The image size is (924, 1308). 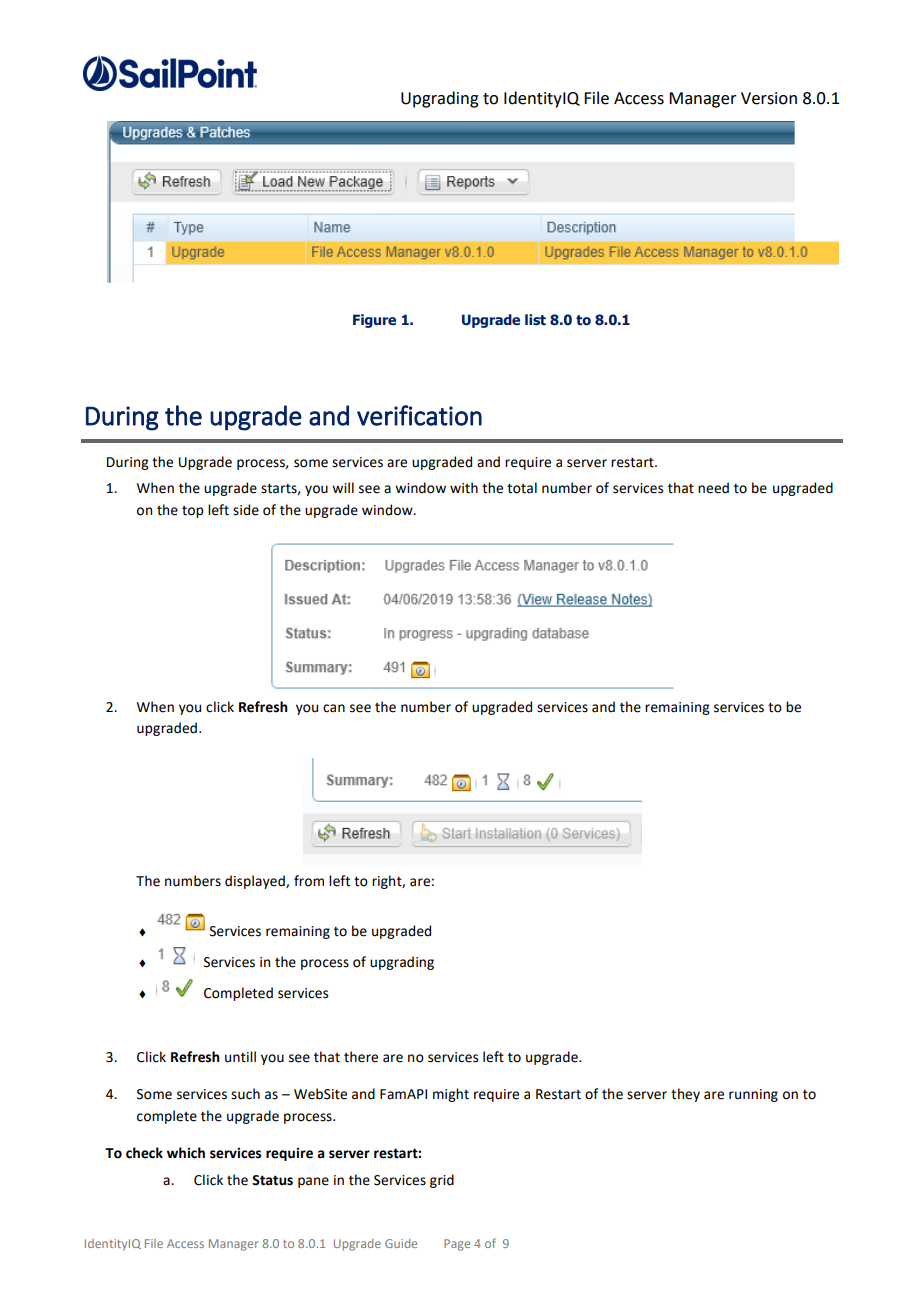 I want to click on list, so click(x=535, y=319).
